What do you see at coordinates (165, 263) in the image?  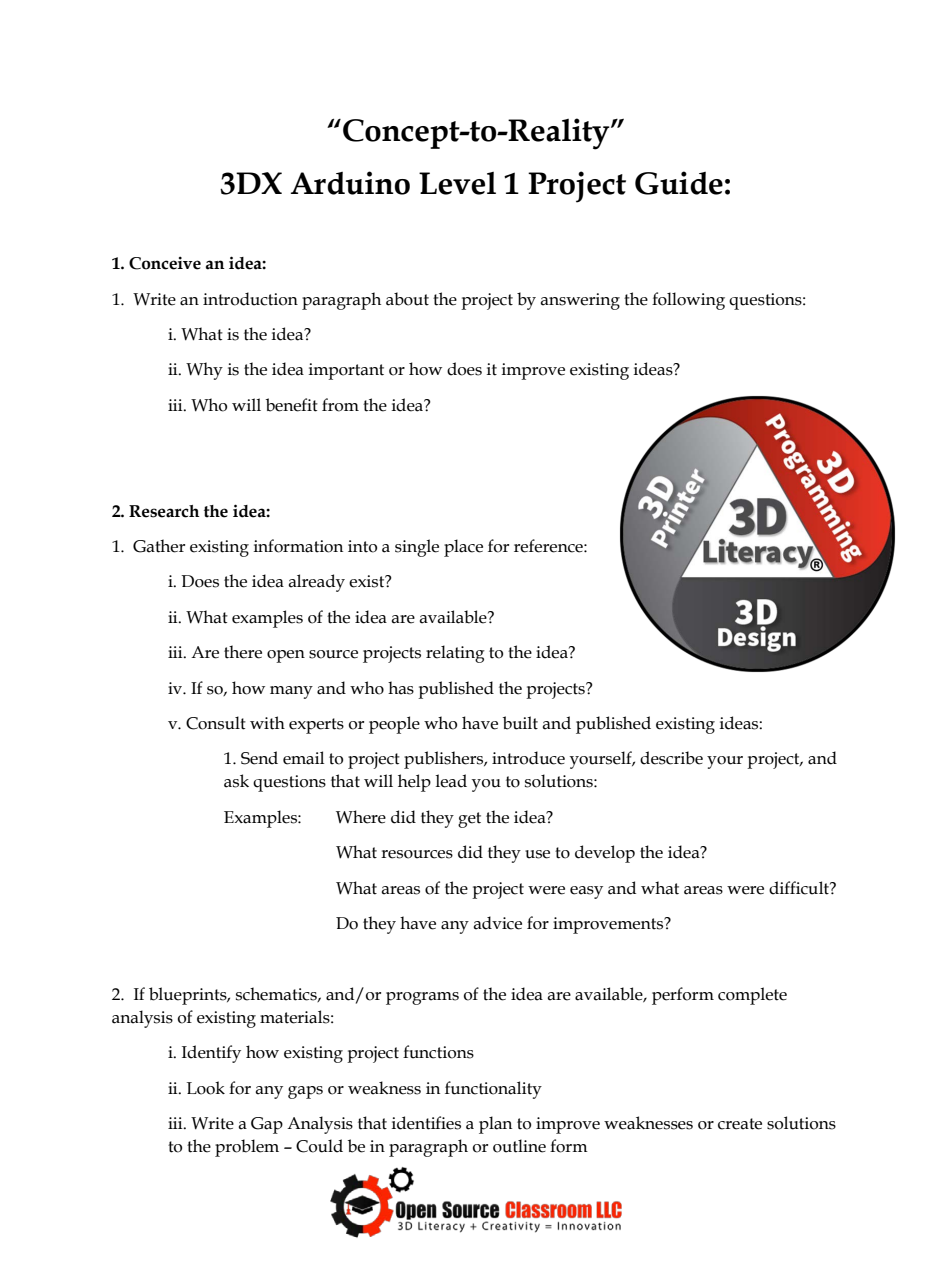 I see `Conceive` at bounding box center [165, 263].
